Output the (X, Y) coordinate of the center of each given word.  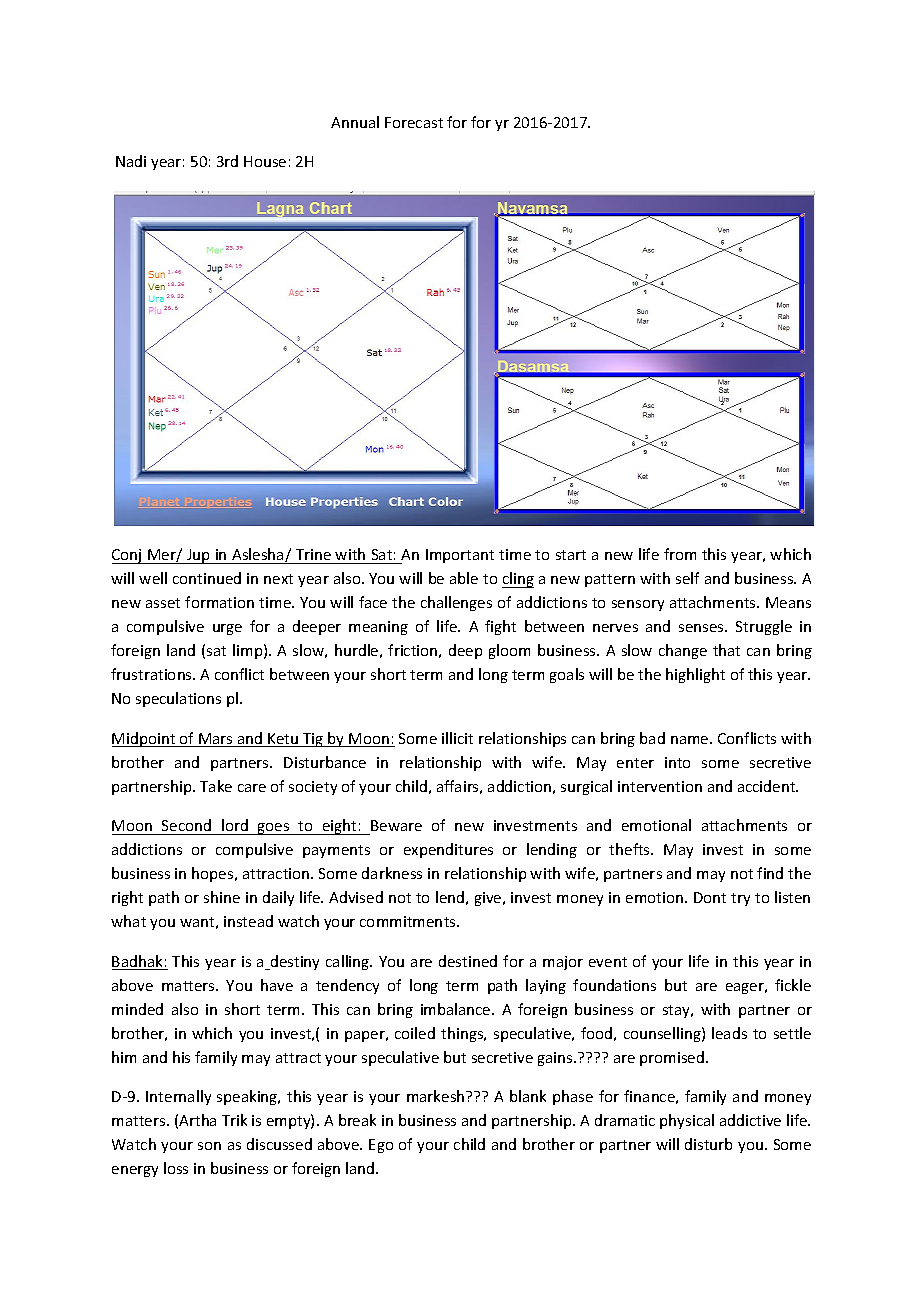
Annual (355, 122)
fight (500, 627)
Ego (381, 1146)
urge (227, 629)
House (265, 161)
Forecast (414, 122)
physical (687, 1121)
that (726, 650)
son (209, 1146)
